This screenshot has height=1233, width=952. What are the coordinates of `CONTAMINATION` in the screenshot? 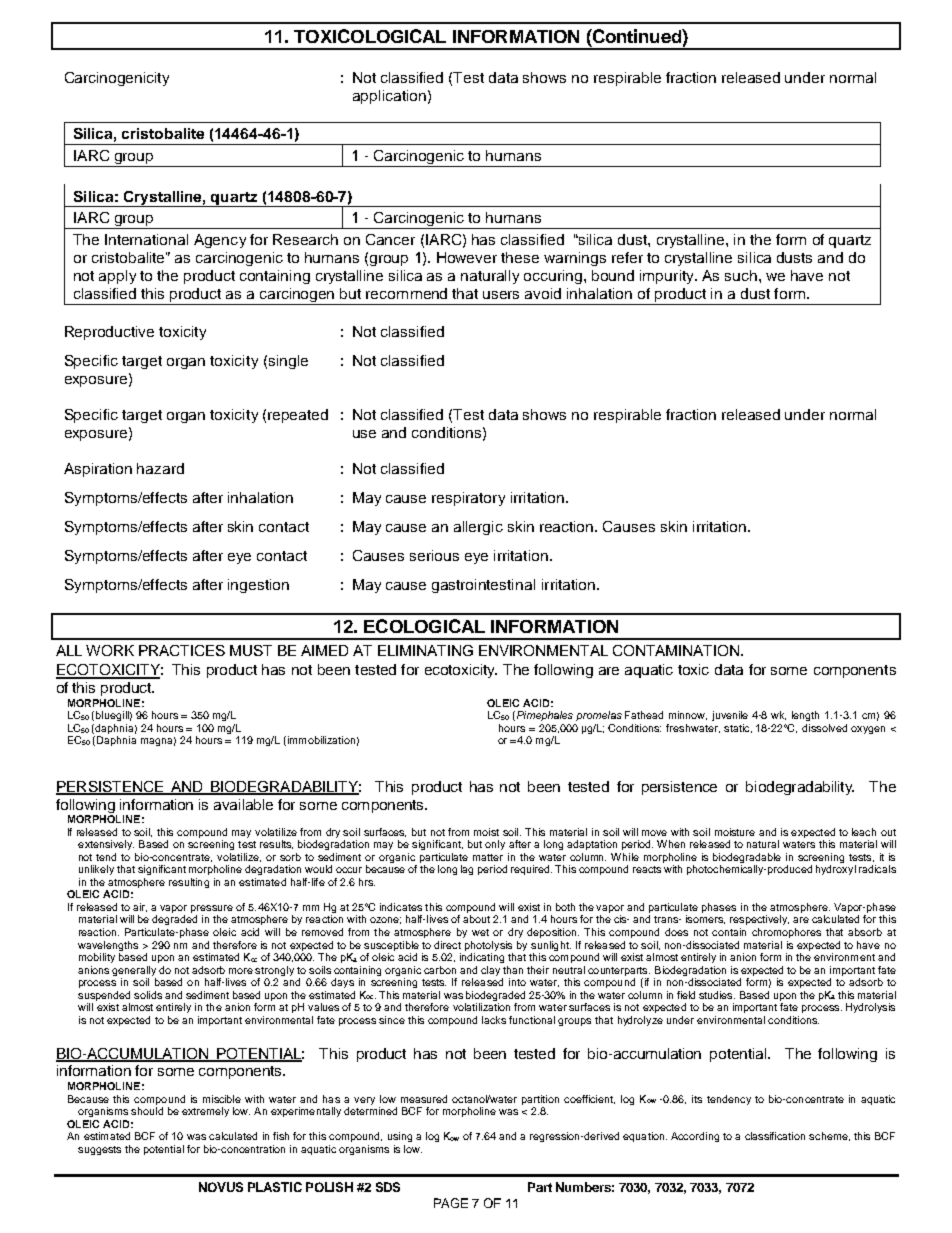 It's located at (677, 650).
